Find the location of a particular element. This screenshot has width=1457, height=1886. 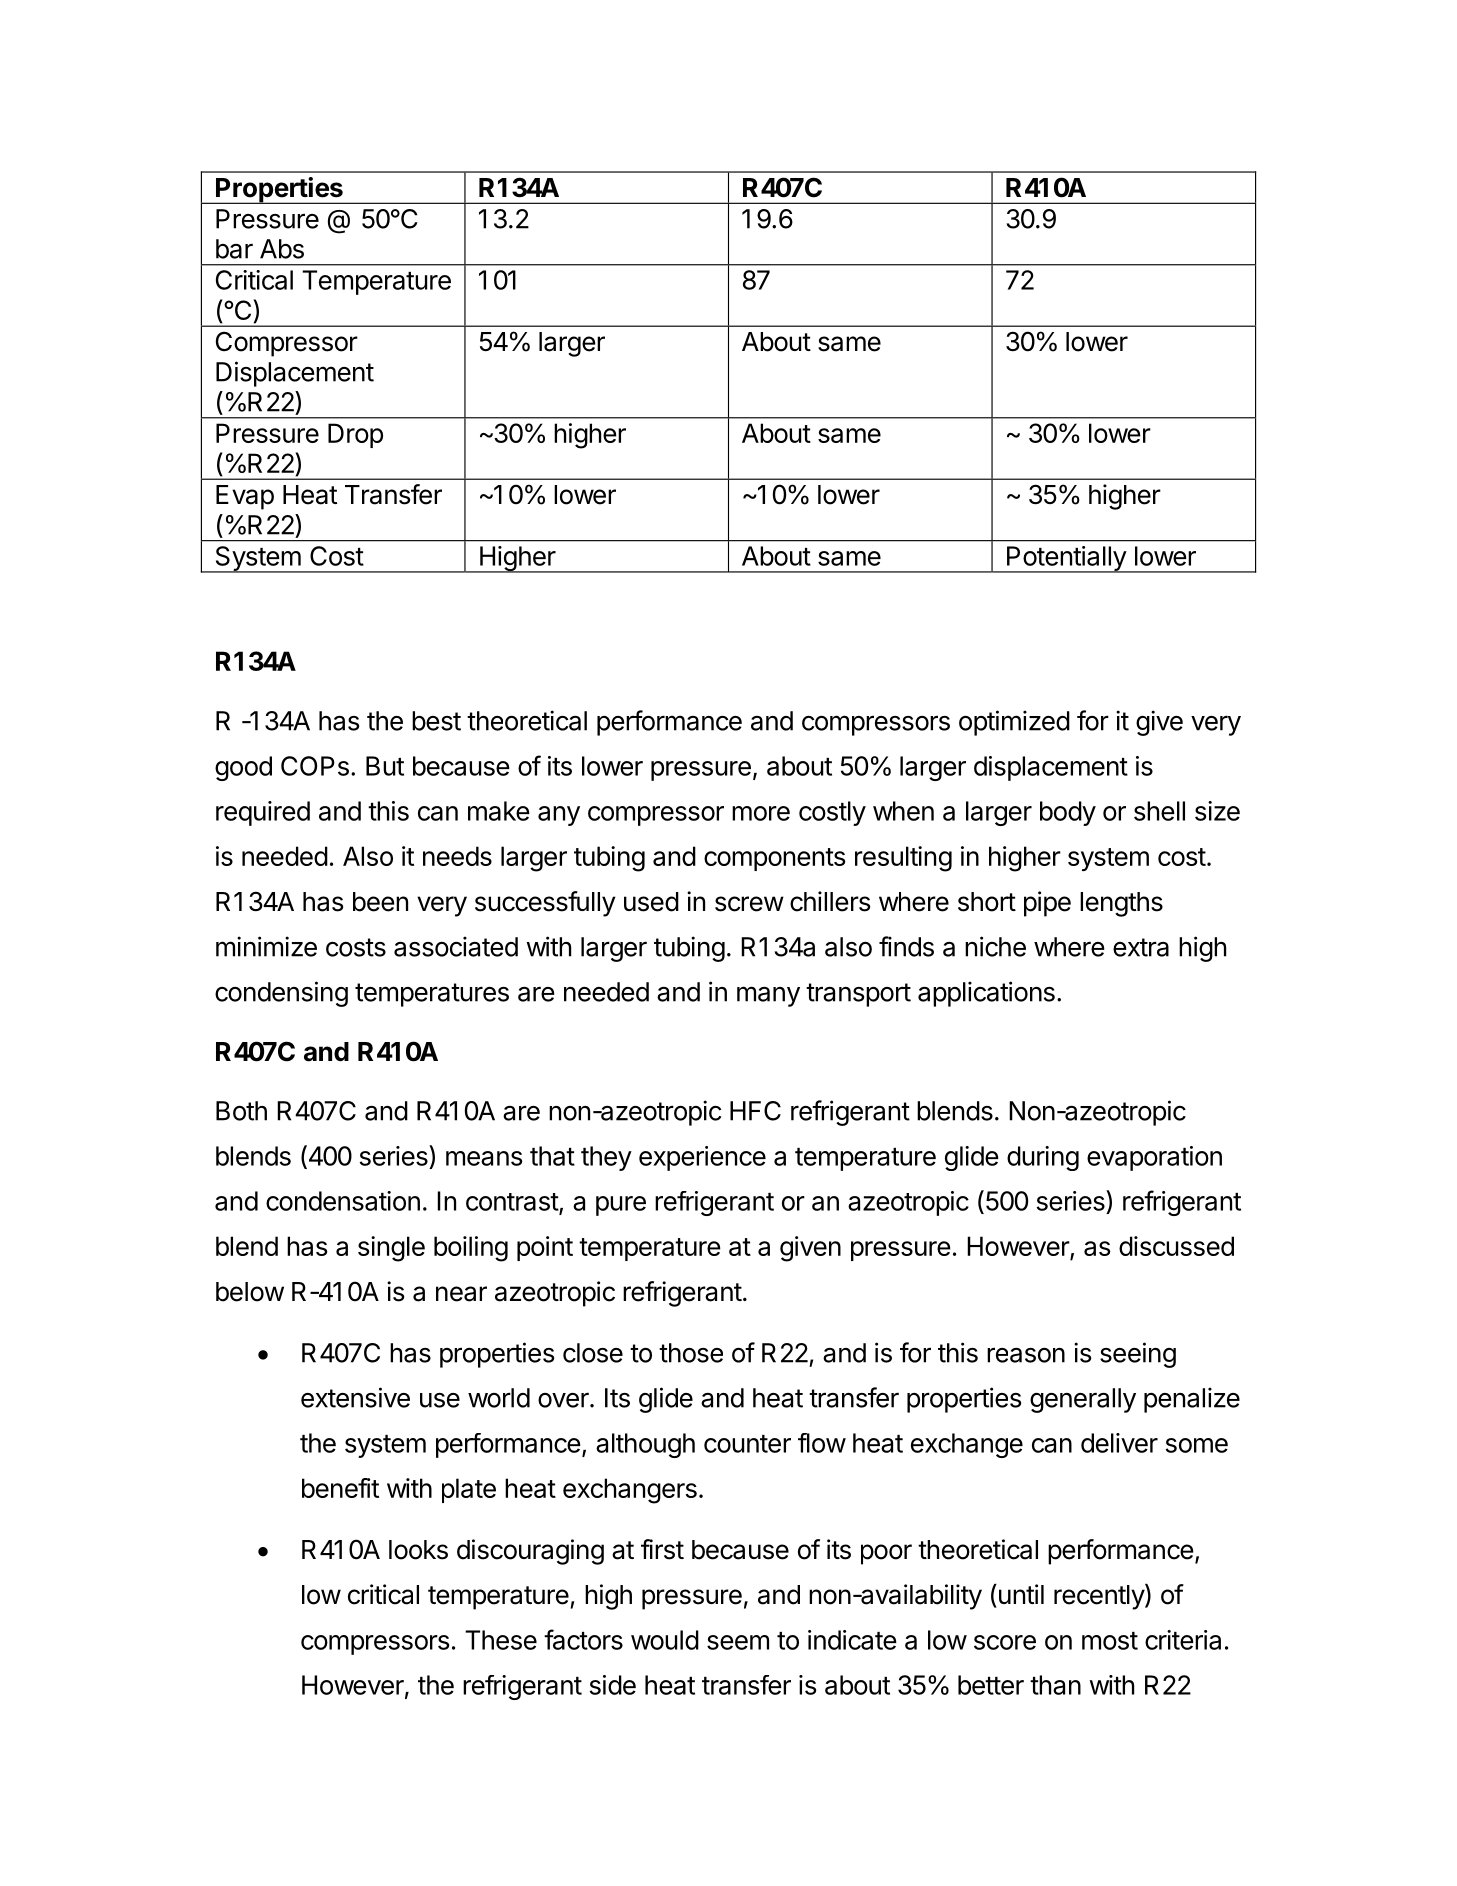

condensing is located at coordinates (281, 994).
